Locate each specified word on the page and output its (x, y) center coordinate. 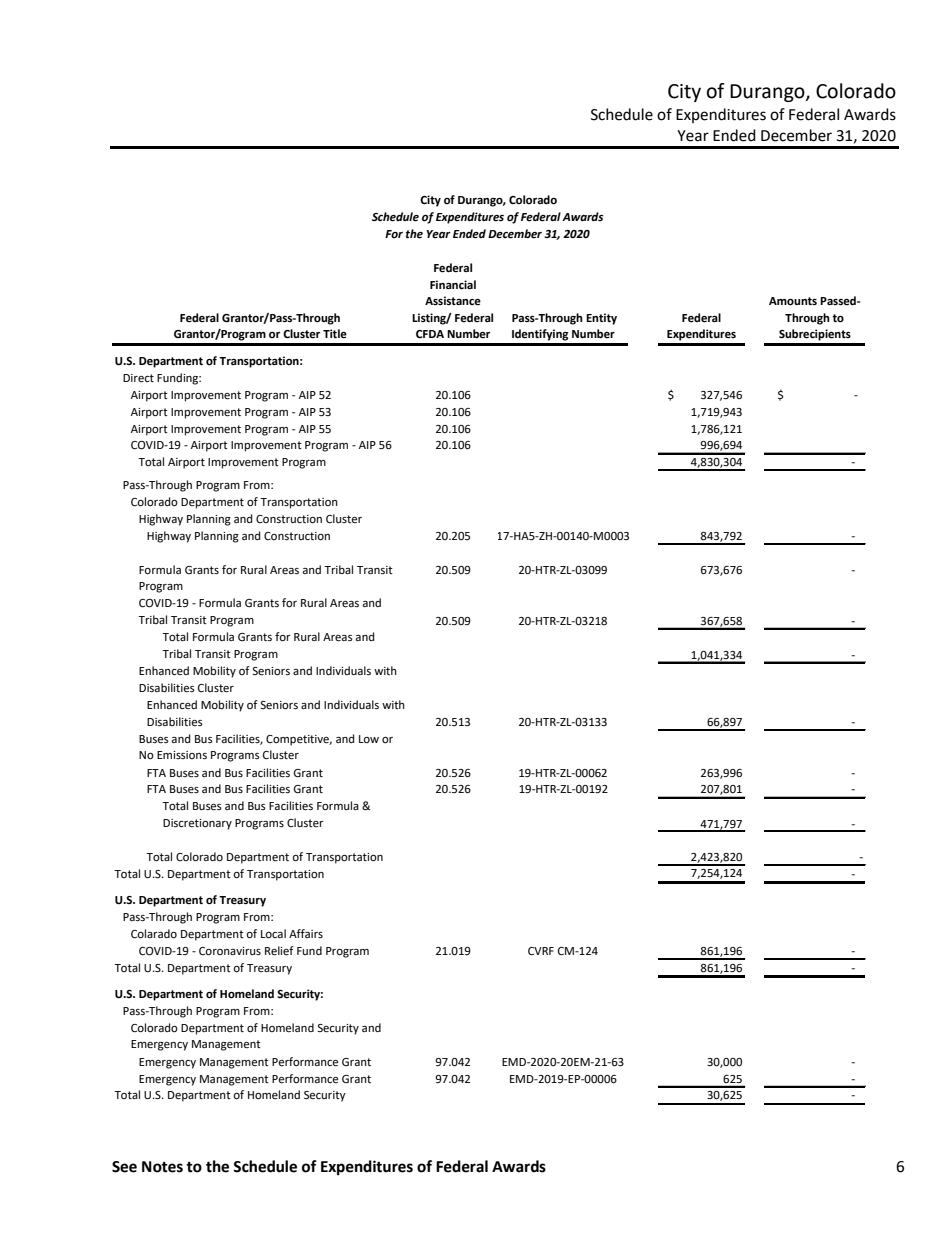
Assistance (453, 301)
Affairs (306, 933)
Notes (162, 1167)
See (124, 1167)
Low (369, 739)
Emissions (182, 755)
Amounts (793, 301)
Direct (138, 378)
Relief (279, 951)
